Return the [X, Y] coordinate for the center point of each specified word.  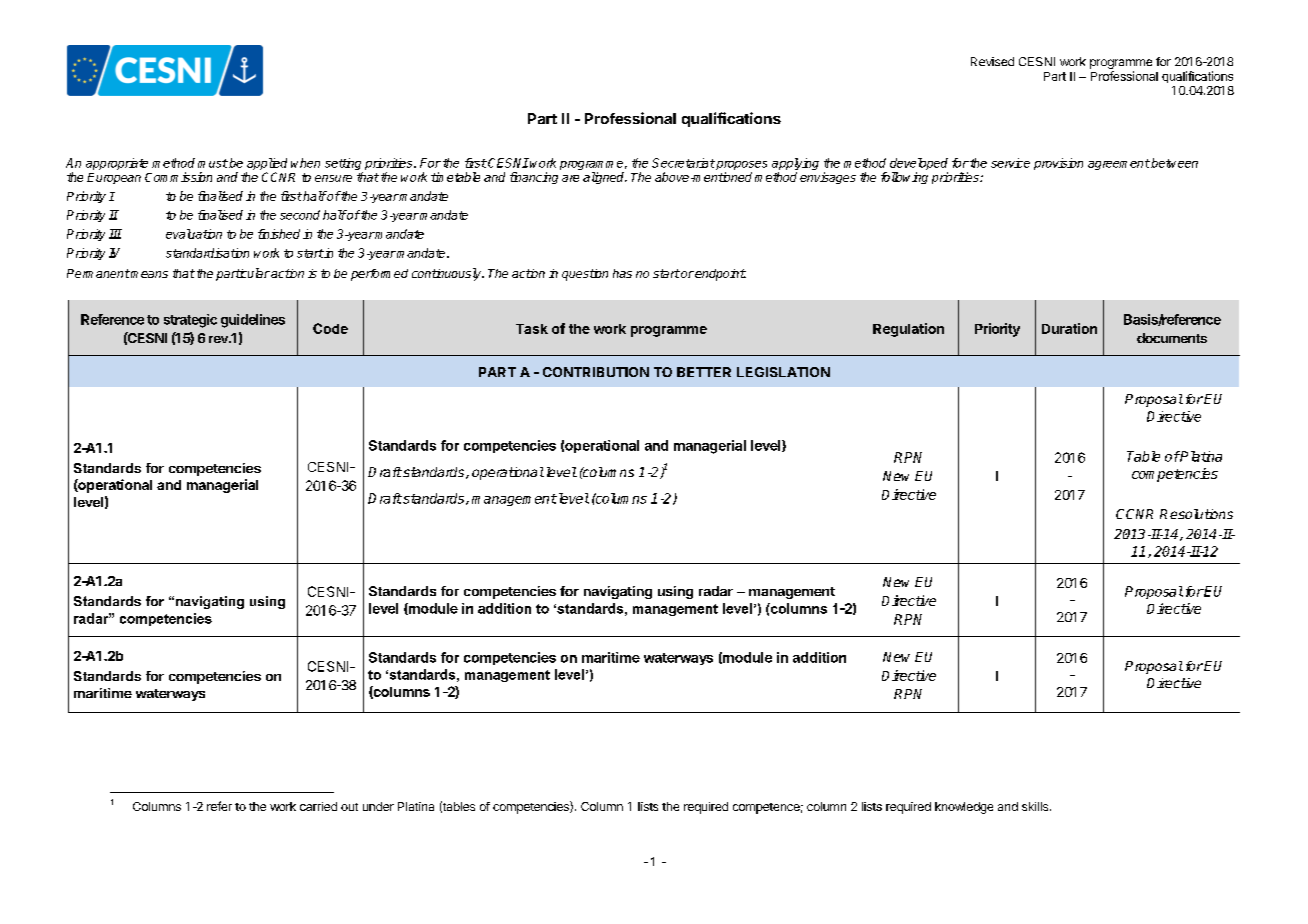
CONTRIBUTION [596, 372]
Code [330, 328]
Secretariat [683, 163]
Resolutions [1196, 514]
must [213, 163]
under [378, 806]
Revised [992, 61]
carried [318, 806]
